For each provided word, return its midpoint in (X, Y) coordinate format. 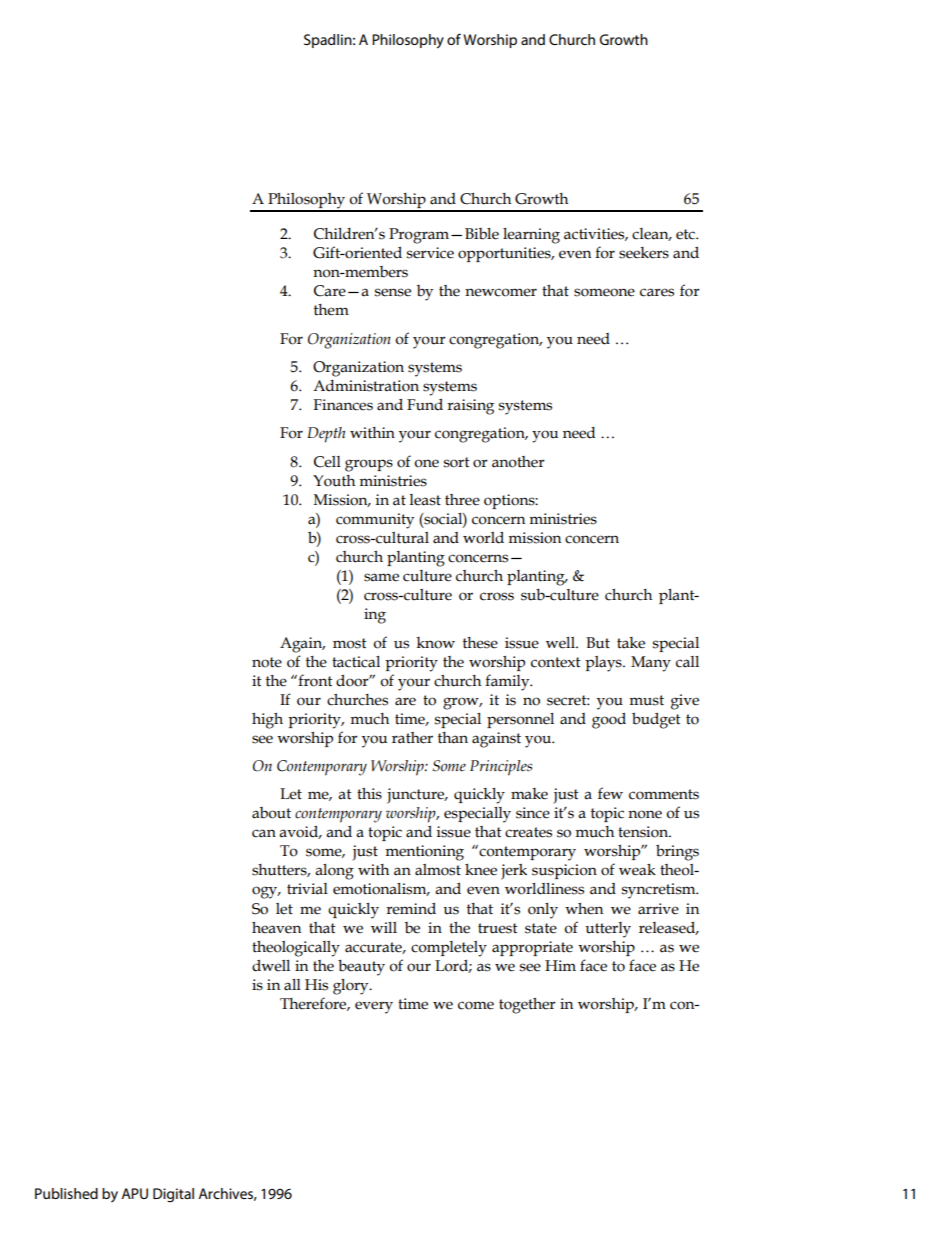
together (527, 1006)
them (331, 310)
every (374, 1007)
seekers (644, 253)
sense (393, 292)
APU (134, 1193)
